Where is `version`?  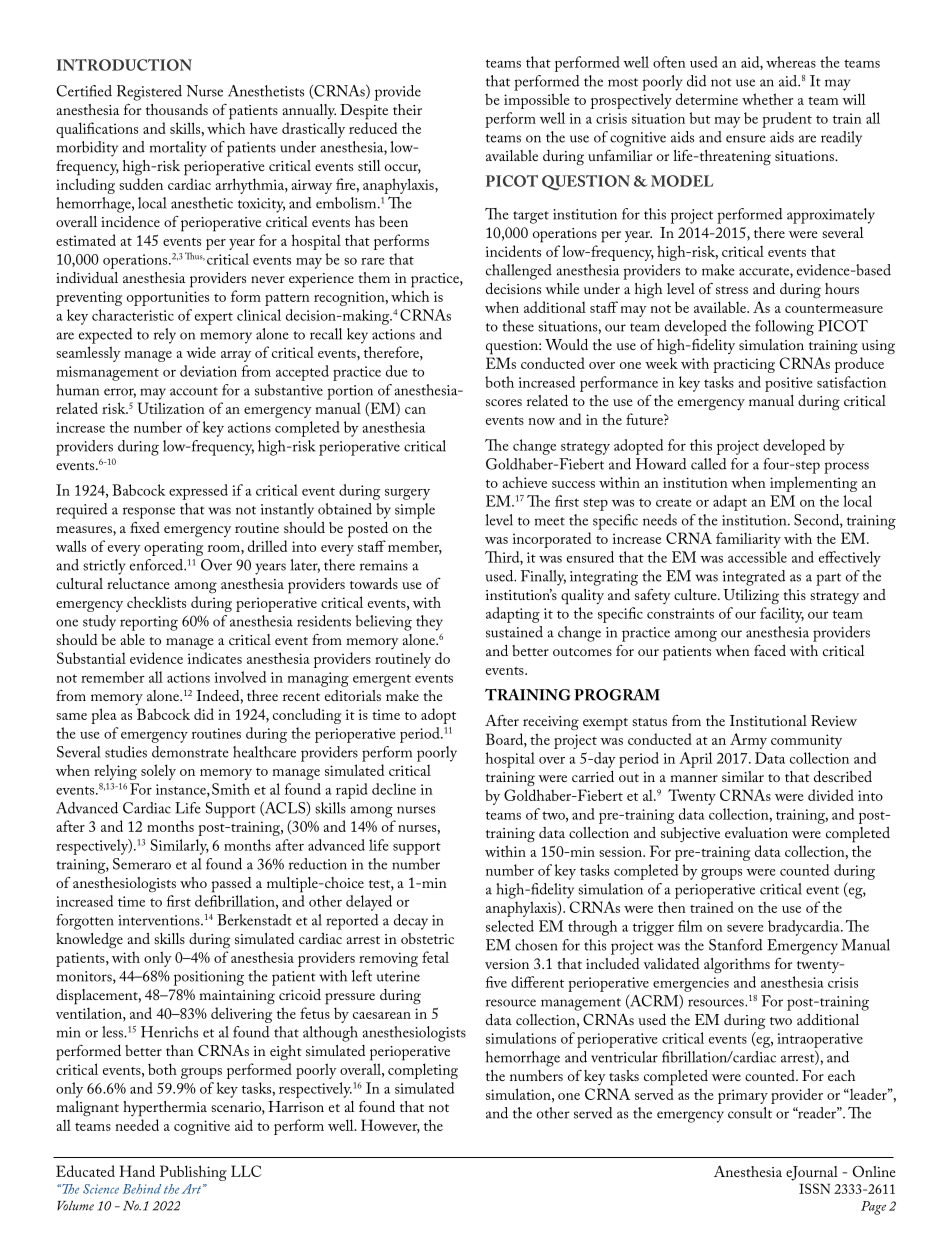
version is located at coordinates (507, 964).
